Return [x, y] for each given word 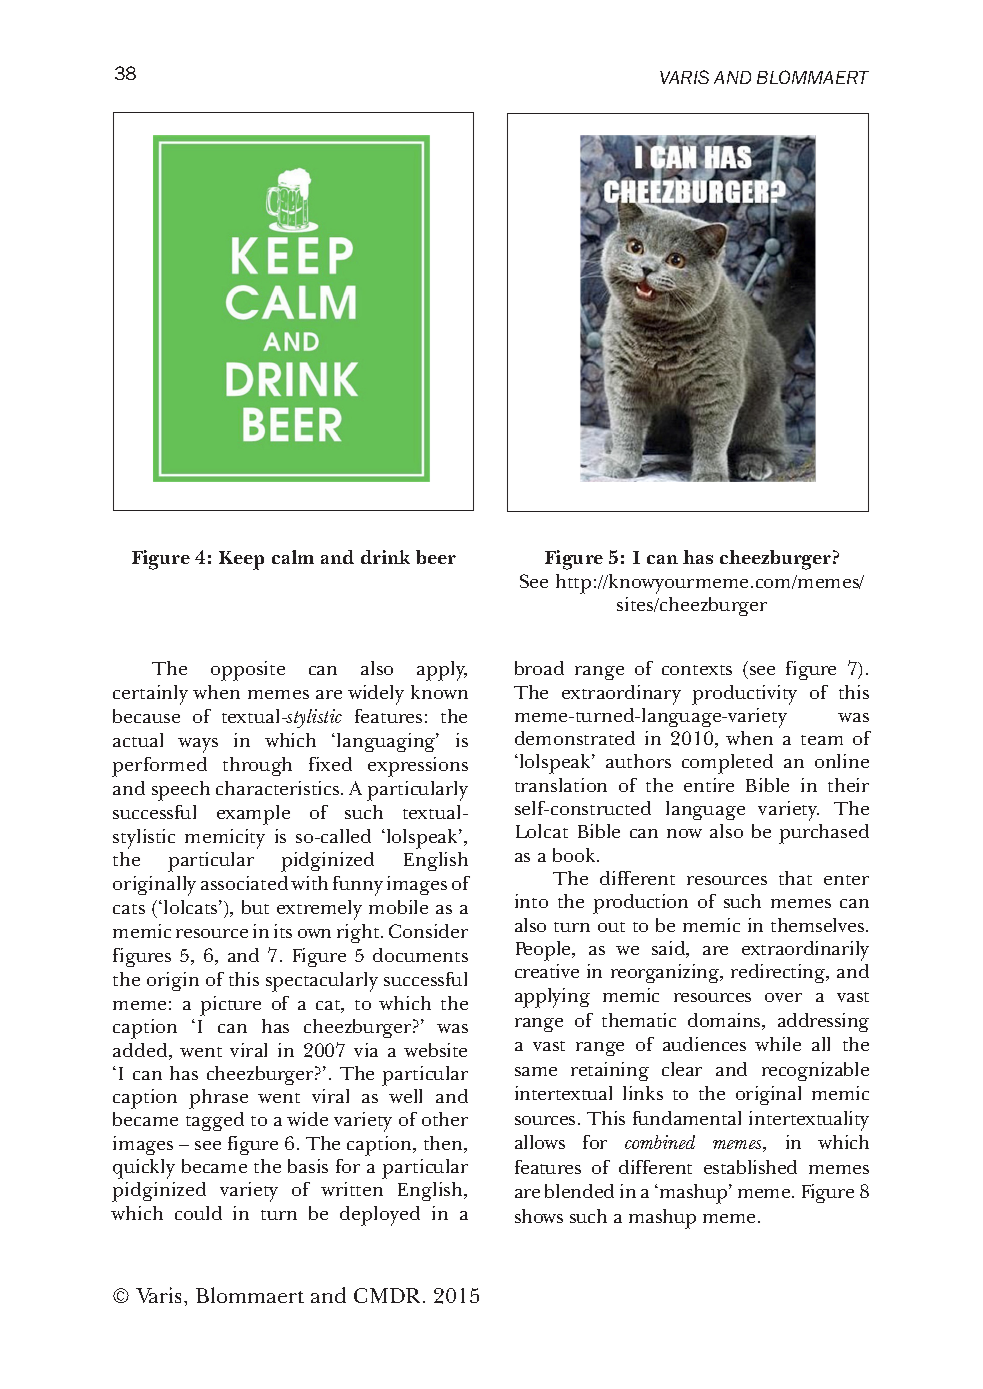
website [435, 1050]
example [253, 815]
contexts [697, 670]
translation [561, 785]
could [198, 1213]
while [778, 1044]
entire [709, 785]
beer [436, 557]
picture [230, 1006]
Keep [241, 560]
